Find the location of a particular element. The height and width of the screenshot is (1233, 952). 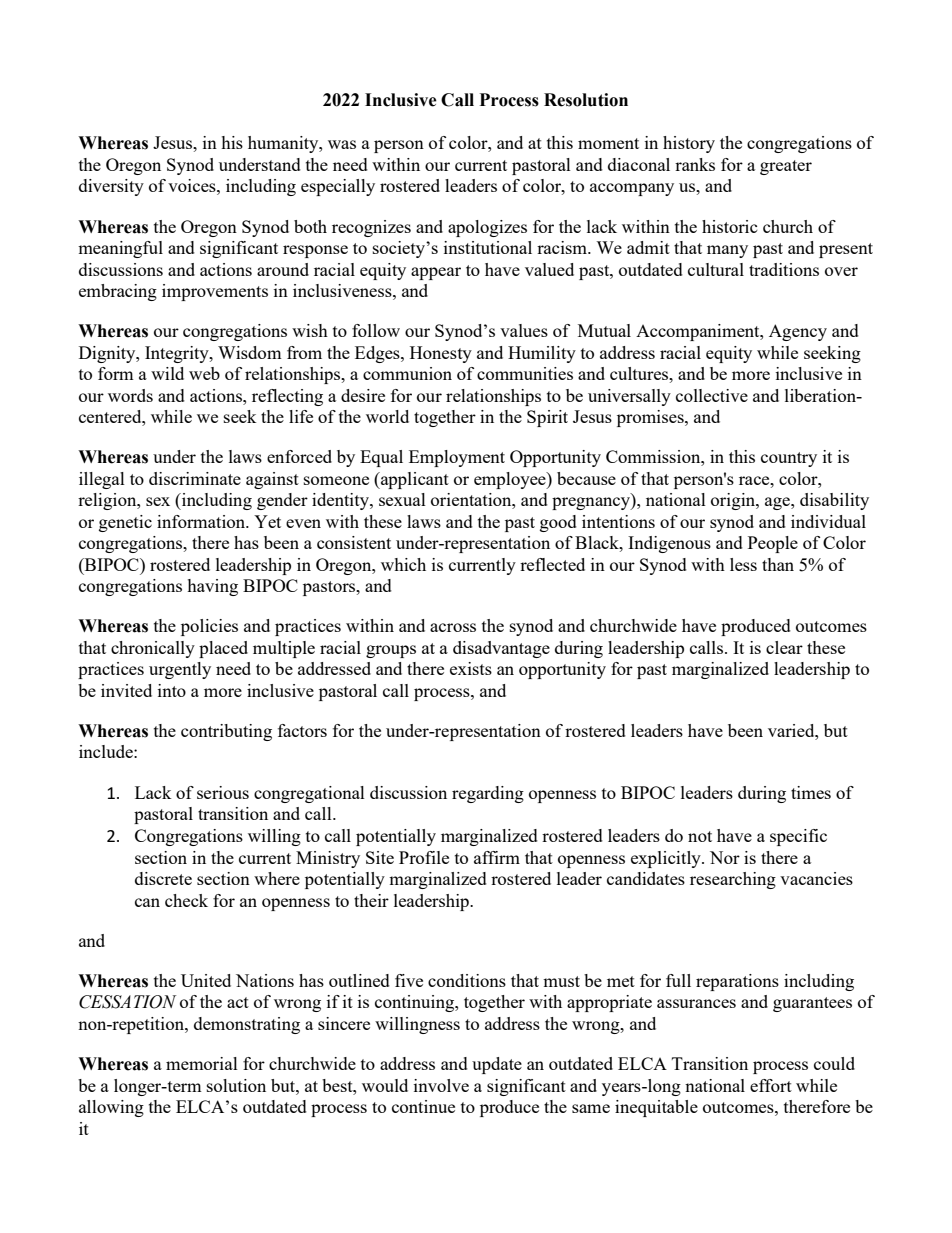

across is located at coordinates (453, 627).
